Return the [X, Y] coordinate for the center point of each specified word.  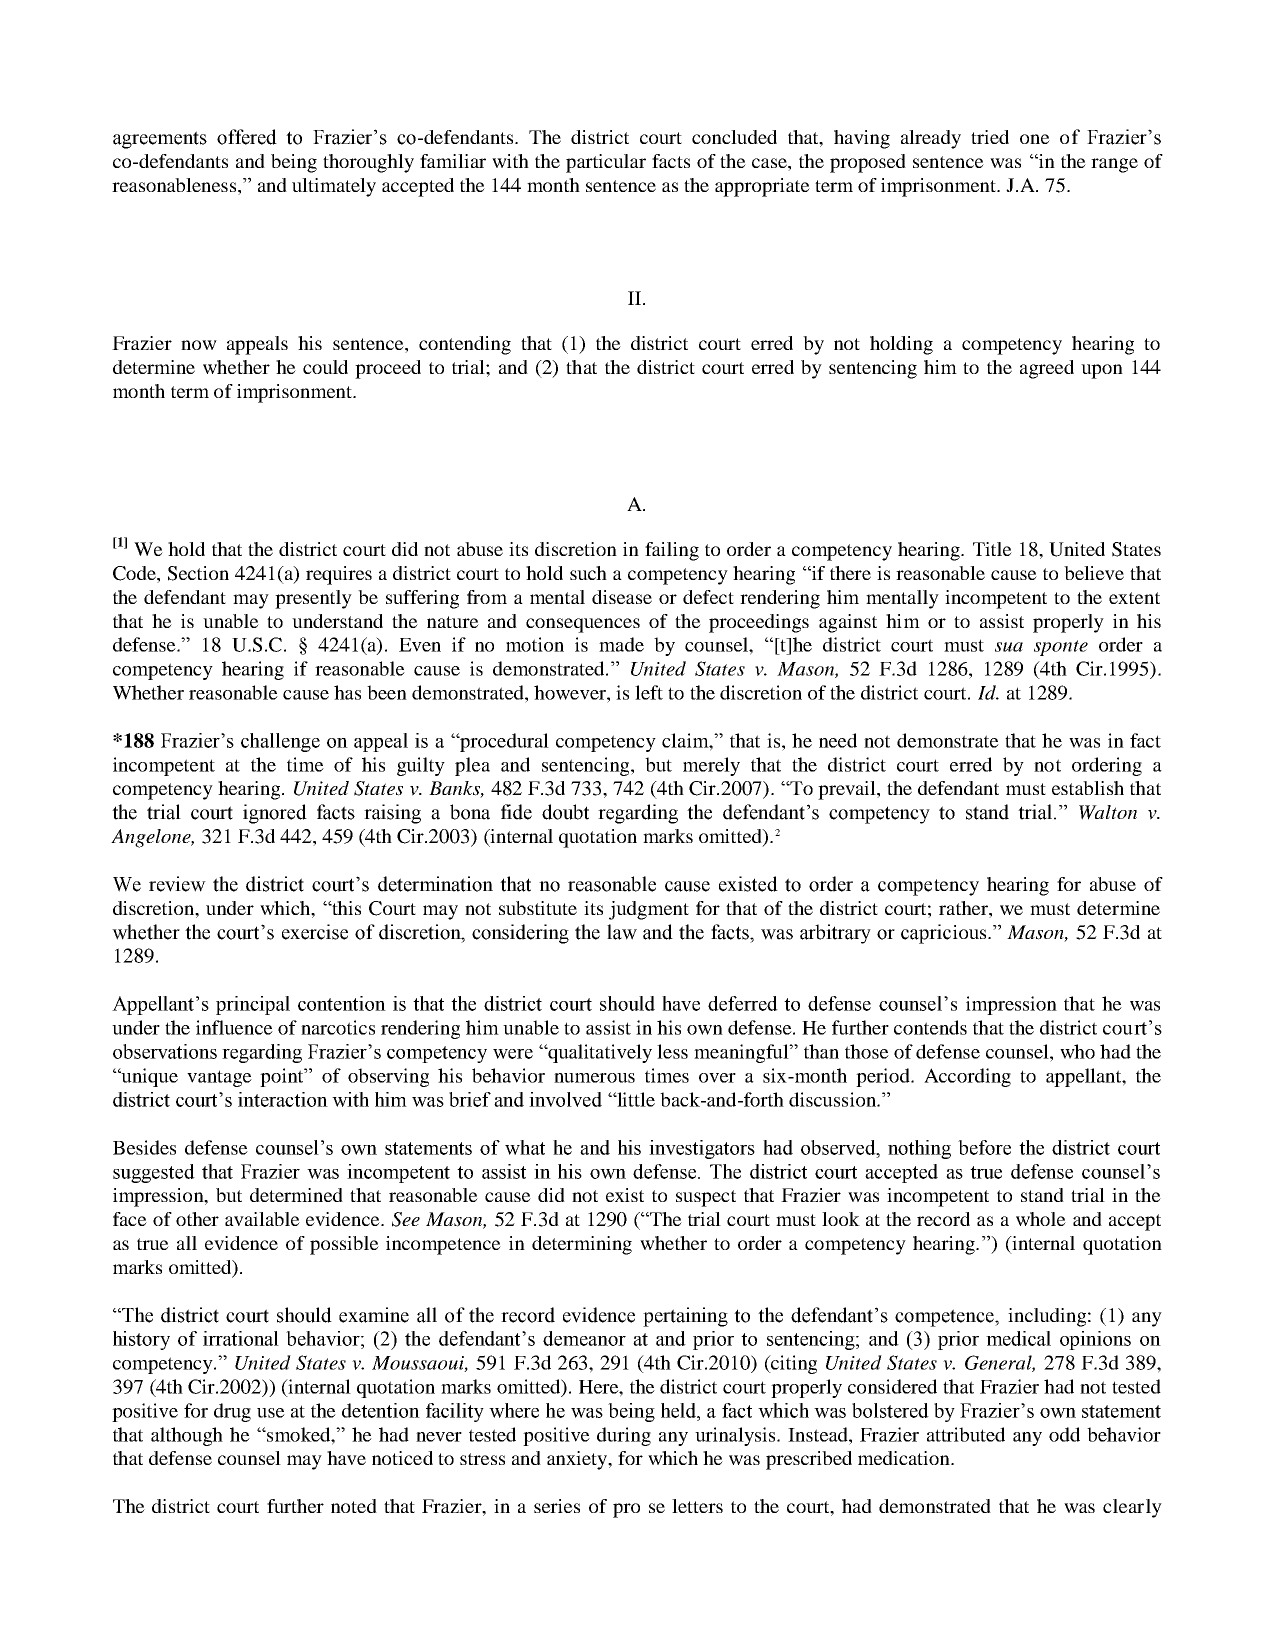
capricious [945, 934]
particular [606, 163]
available [262, 1219]
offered [247, 137]
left [649, 692]
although [187, 1436]
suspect [706, 1198]
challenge [280, 742]
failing [672, 551]
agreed [1047, 369]
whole [1041, 1219]
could [325, 367]
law [622, 932]
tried [990, 137]
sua [1009, 647]
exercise [315, 932]
